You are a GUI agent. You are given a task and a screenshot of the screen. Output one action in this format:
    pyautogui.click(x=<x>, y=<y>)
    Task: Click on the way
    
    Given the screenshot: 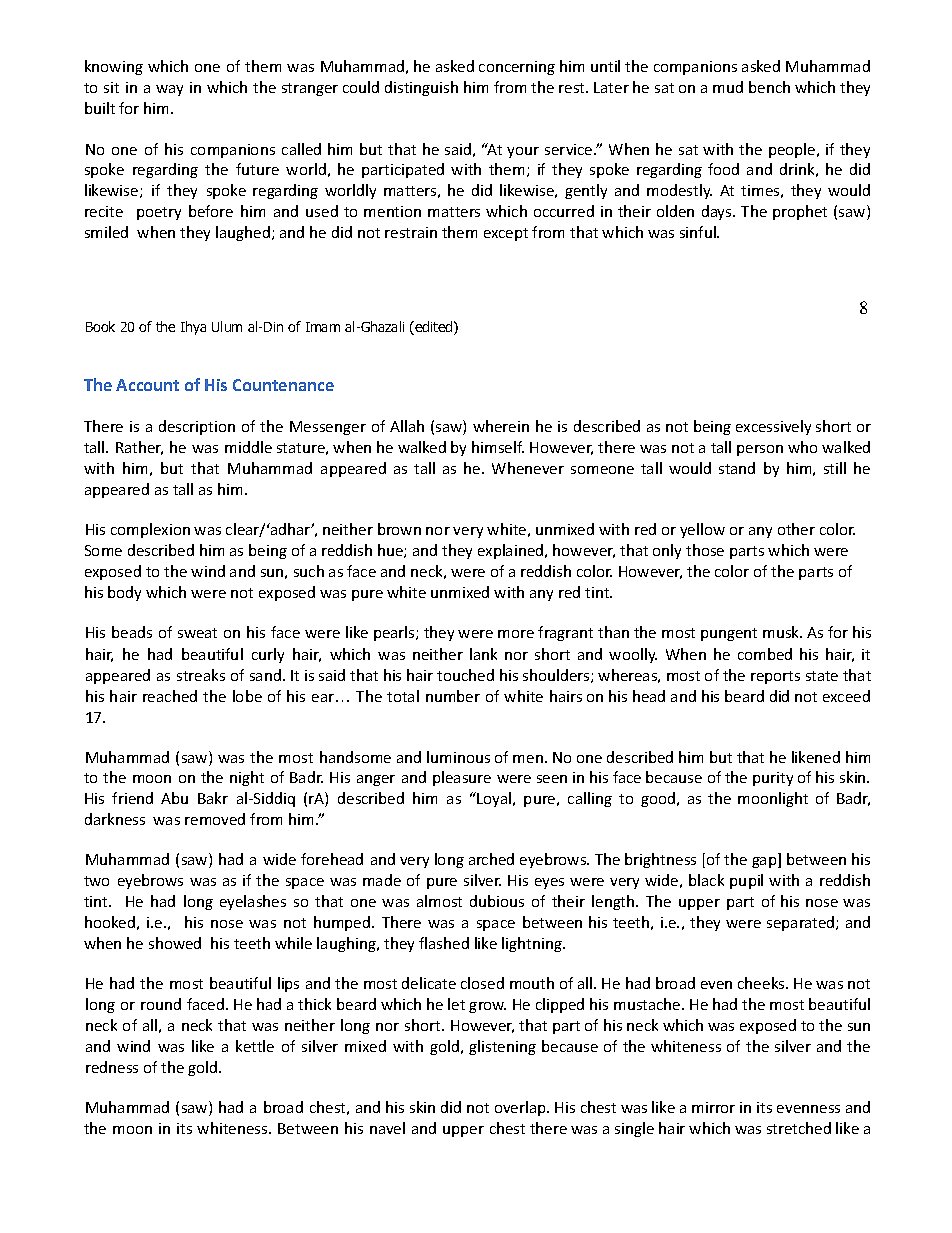 What is the action you would take?
    pyautogui.click(x=169, y=90)
